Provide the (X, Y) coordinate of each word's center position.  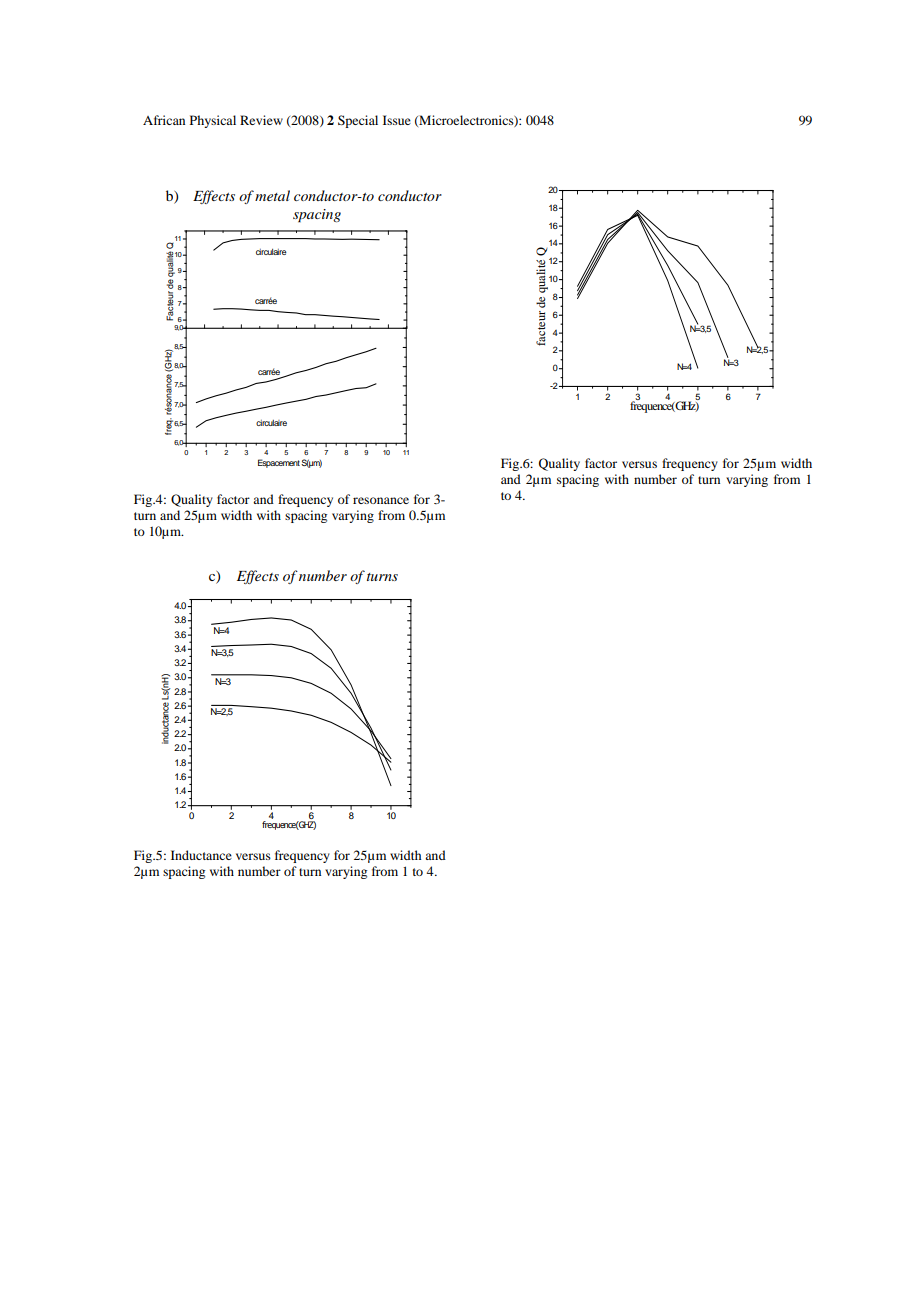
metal (272, 195)
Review (261, 120)
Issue (397, 120)
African (164, 120)
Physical (213, 121)
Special (358, 121)
